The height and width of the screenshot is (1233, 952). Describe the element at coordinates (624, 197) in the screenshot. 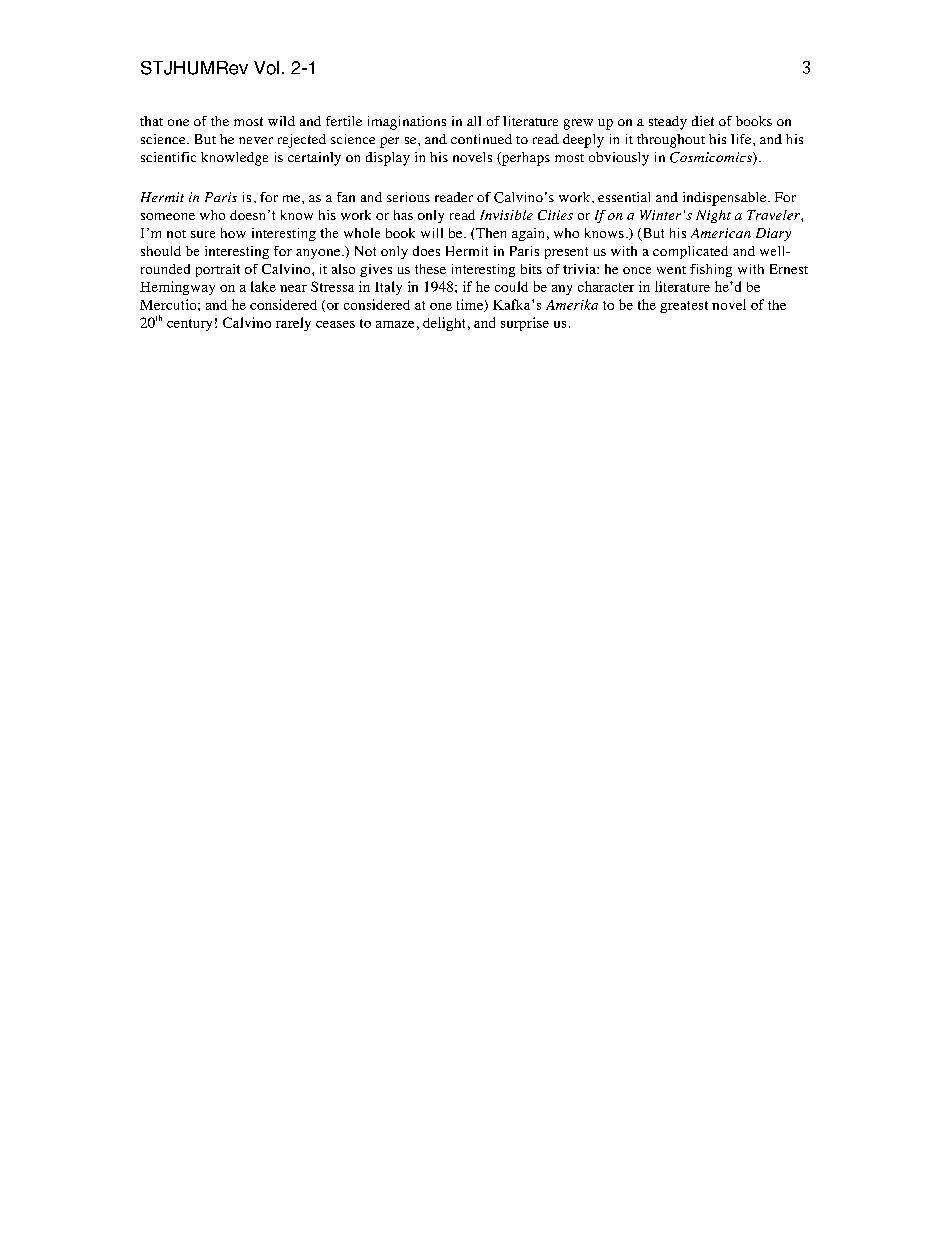

I see `essential` at that location.
